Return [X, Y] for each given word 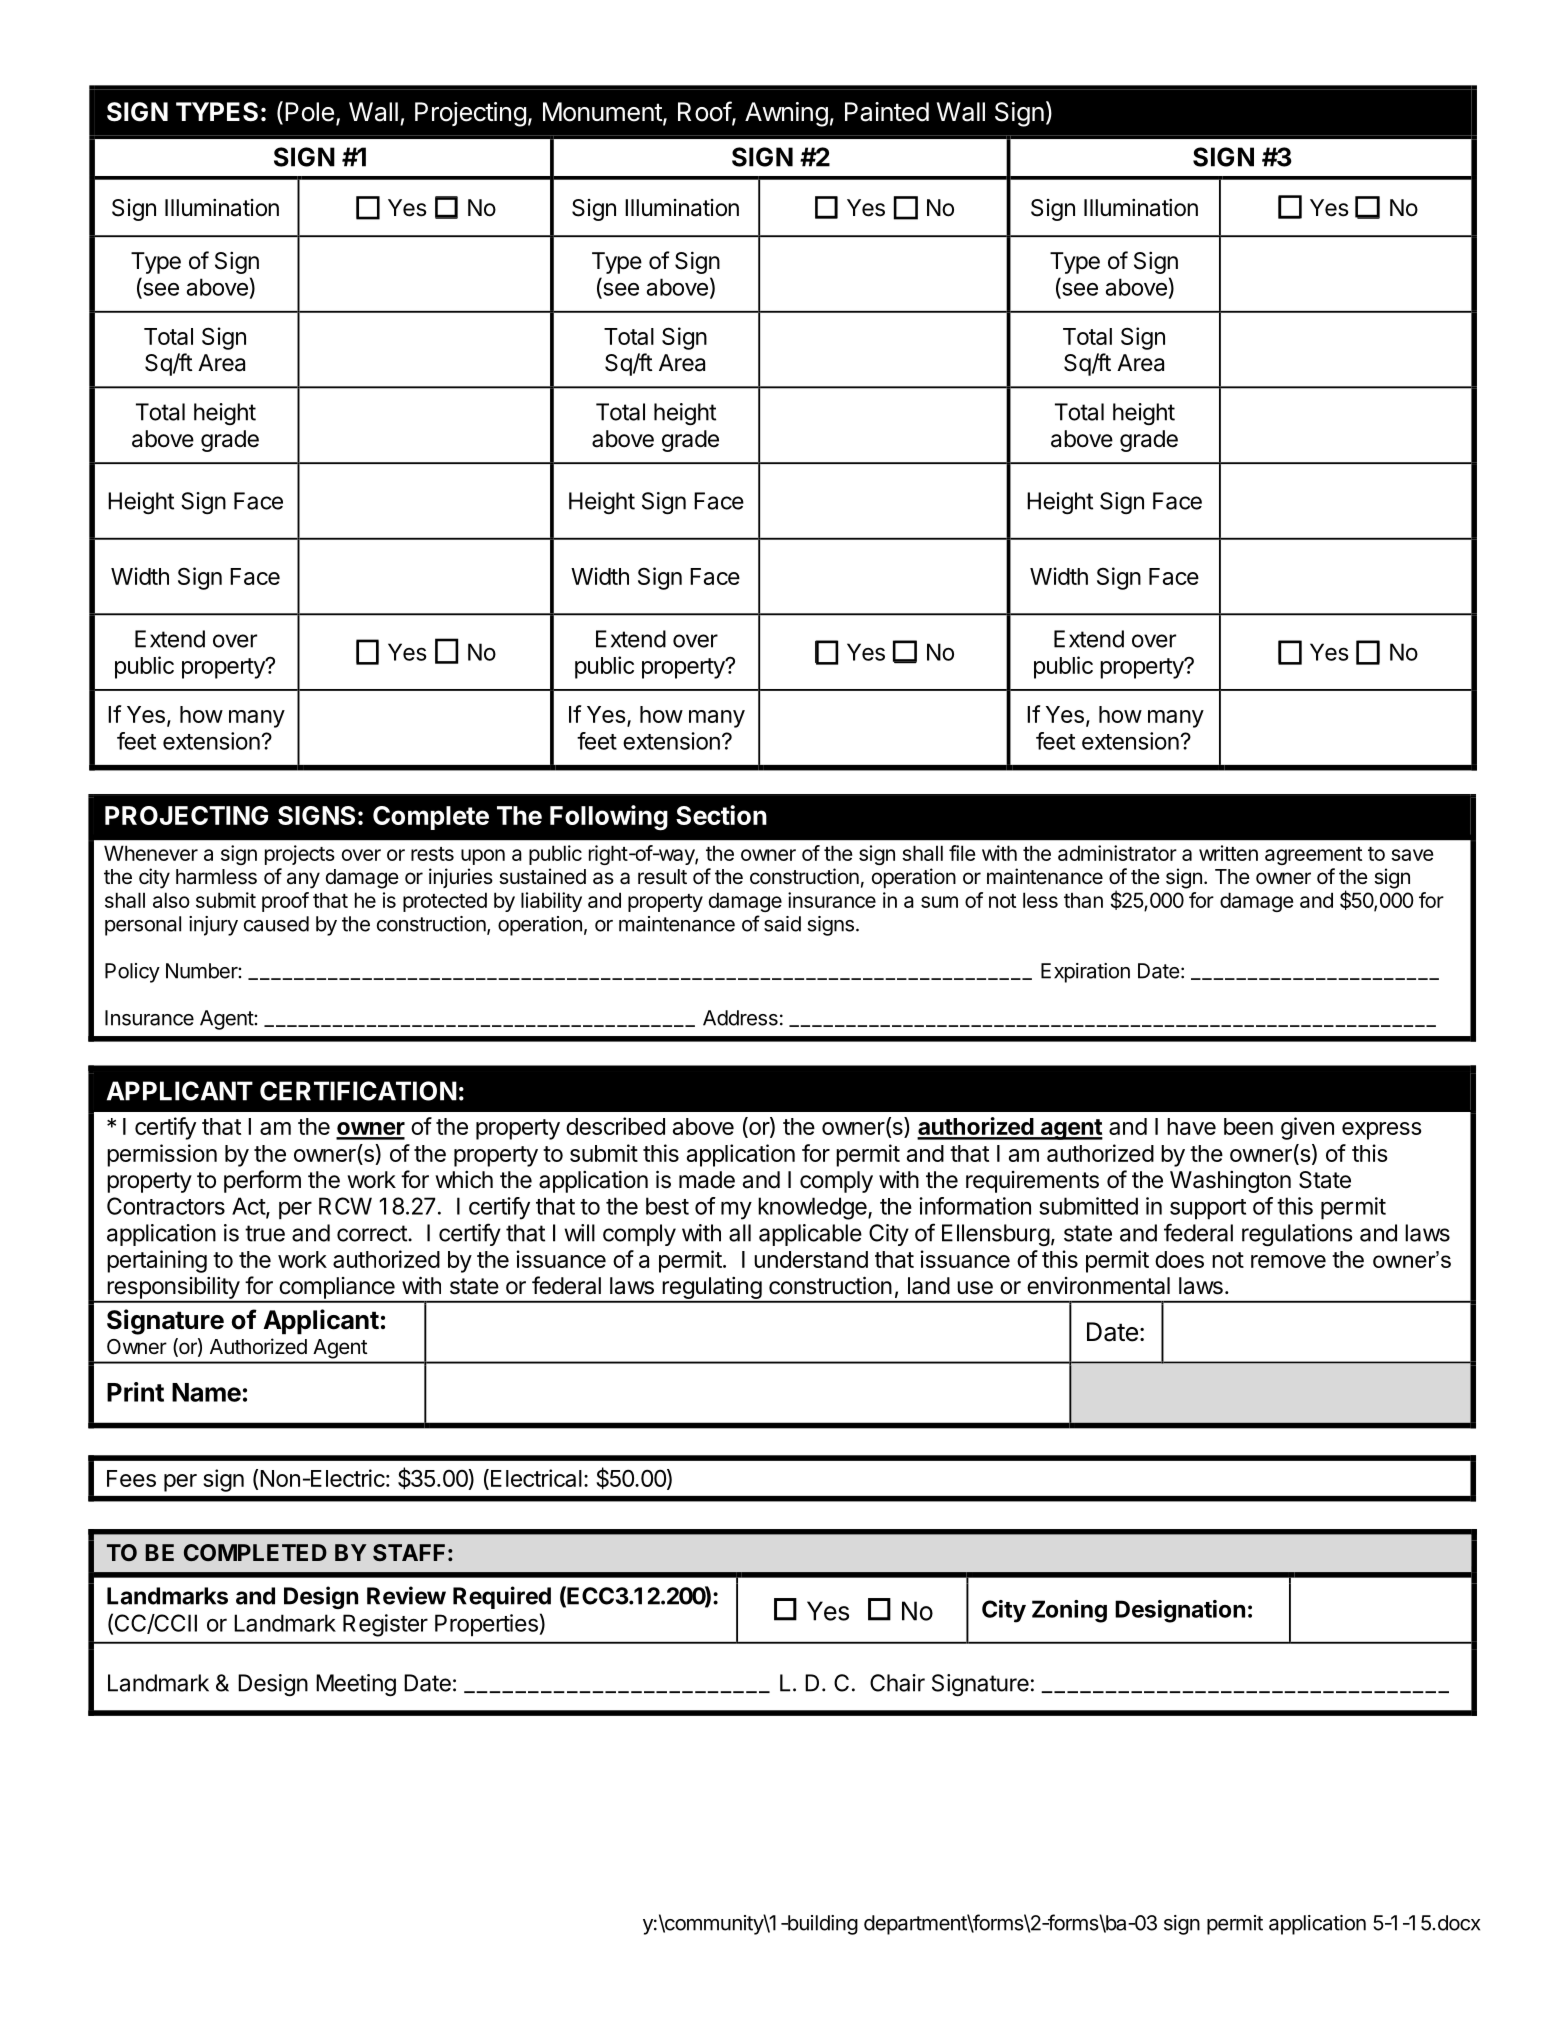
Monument [603, 113]
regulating [711, 1289]
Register [385, 1625]
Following [609, 818]
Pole [309, 112]
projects [300, 855]
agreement [1313, 856]
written [1228, 853]
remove [1288, 1261]
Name [206, 1392]
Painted [887, 112]
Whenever [151, 853]
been [1248, 1126]
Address [740, 1018]
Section [721, 815]
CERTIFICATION [358, 1091]
